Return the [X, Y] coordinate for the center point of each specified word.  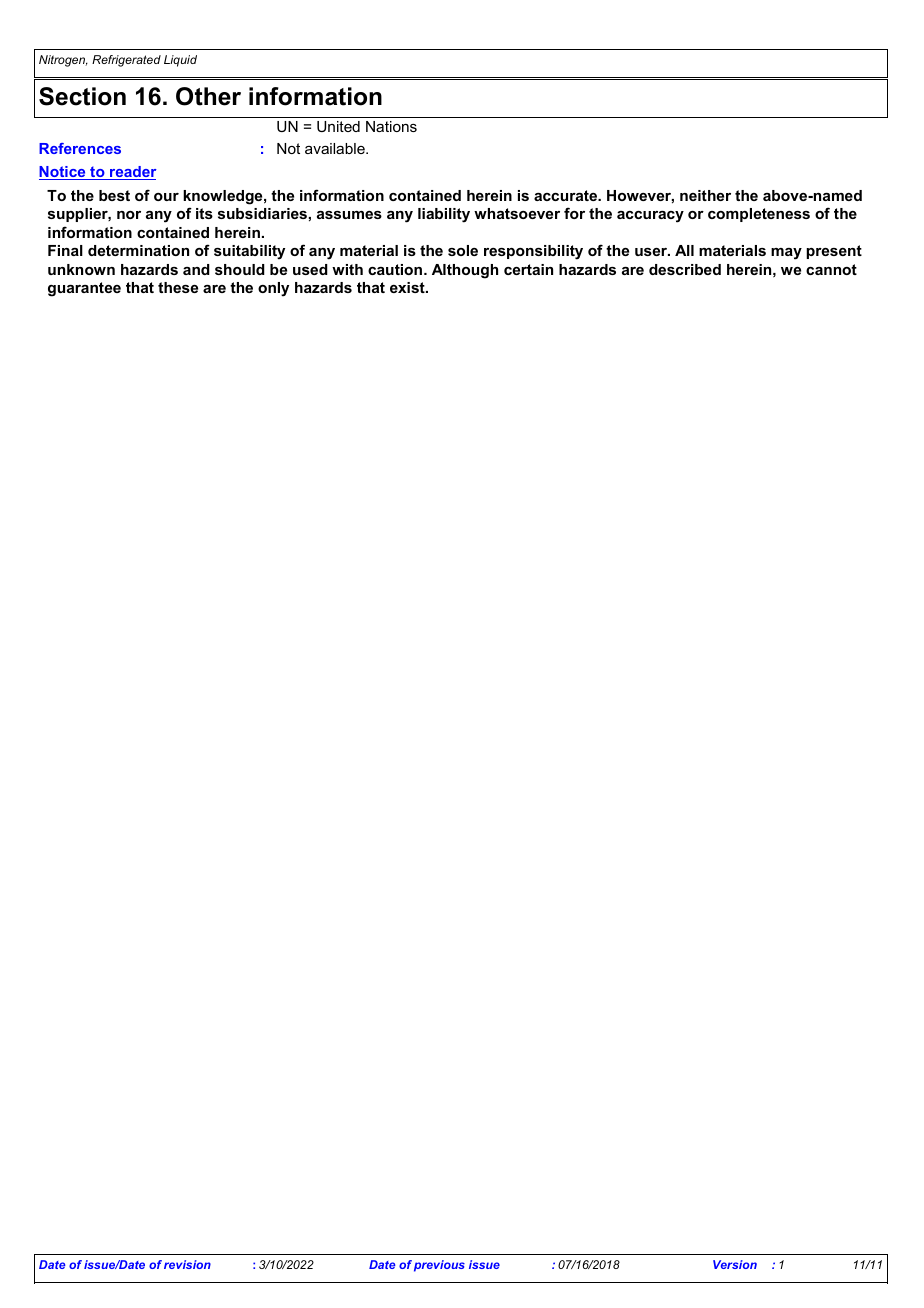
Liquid [180, 61]
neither [705, 195]
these [178, 287]
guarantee [84, 289]
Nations [391, 126]
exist [408, 287]
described [685, 269]
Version [735, 1264]
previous [439, 1266]
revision [187, 1264]
